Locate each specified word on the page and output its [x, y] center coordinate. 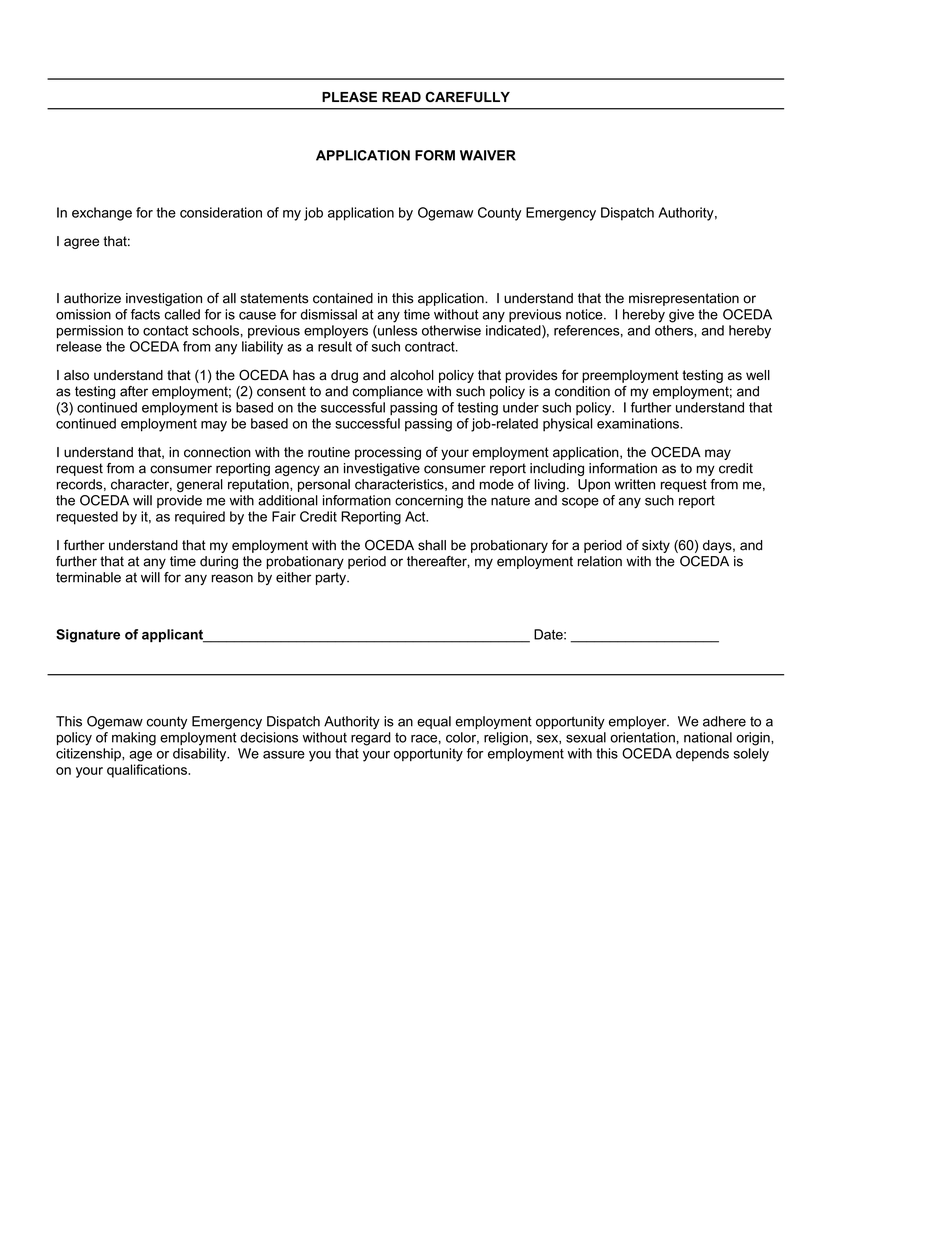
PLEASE [349, 96]
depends [702, 754]
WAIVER [488, 155]
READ [401, 97]
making [134, 739]
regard [371, 739]
